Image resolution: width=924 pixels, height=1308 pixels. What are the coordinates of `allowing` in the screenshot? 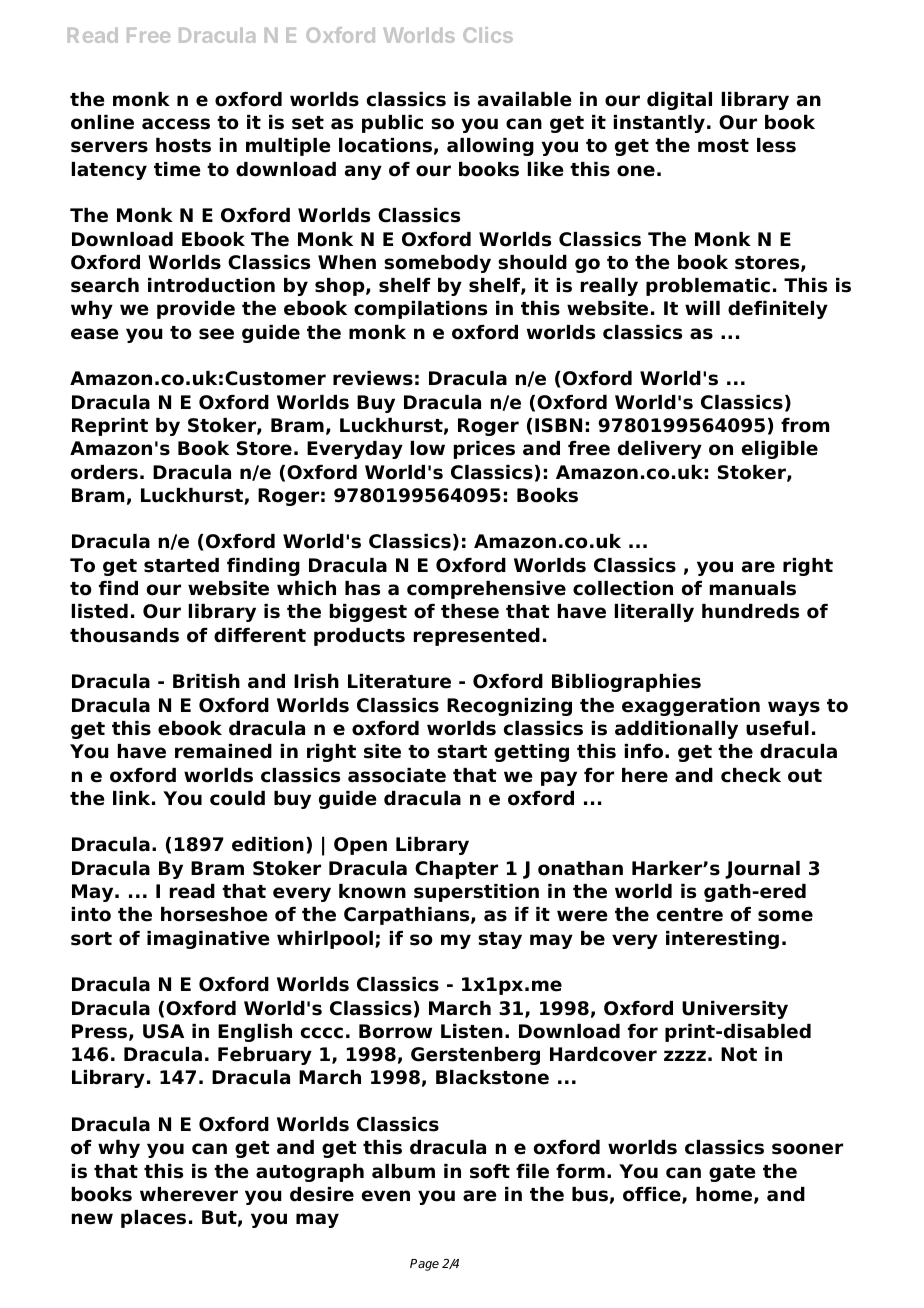 It's located at (490, 147).
